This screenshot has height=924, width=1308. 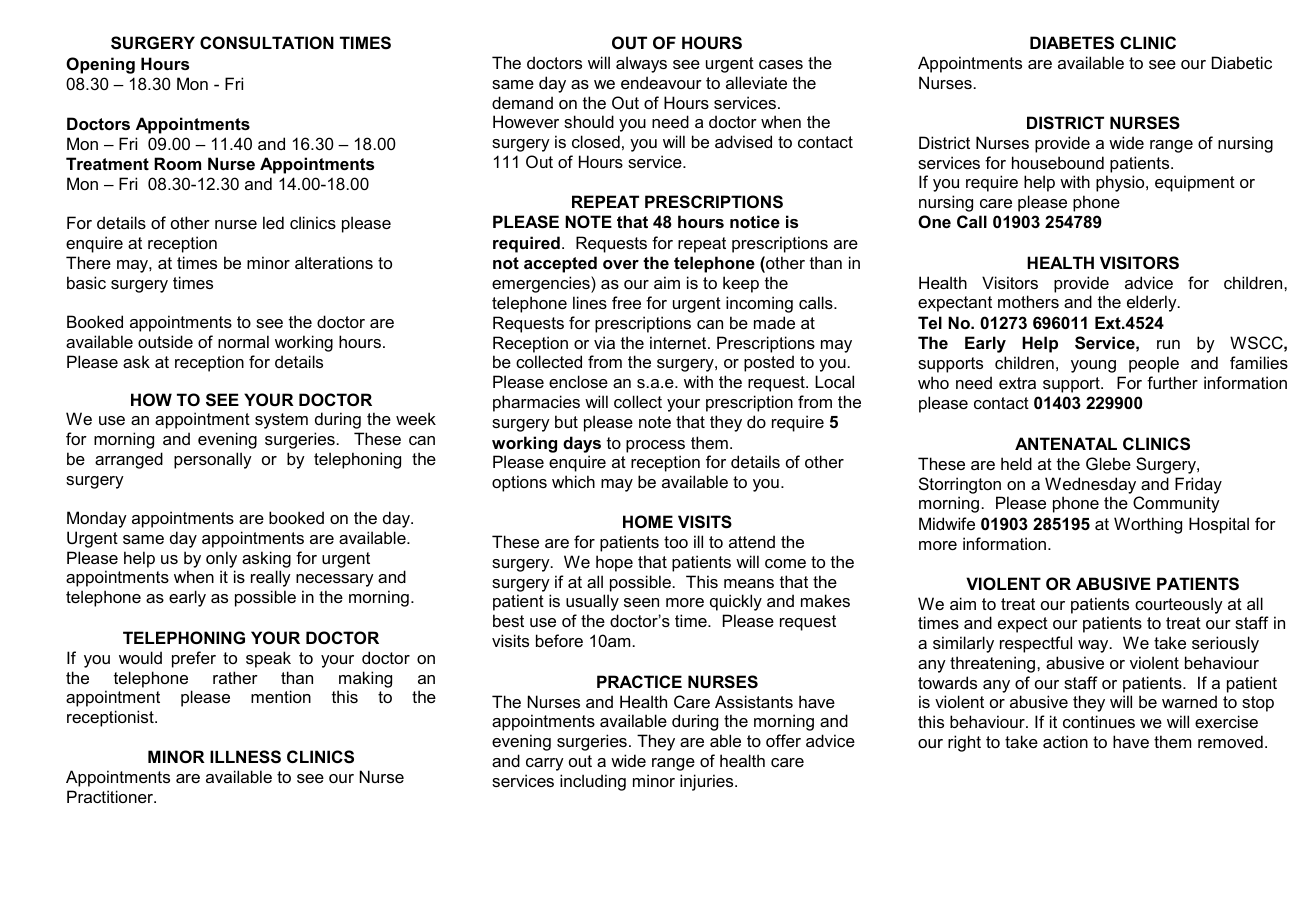 I want to click on really, so click(x=271, y=578).
